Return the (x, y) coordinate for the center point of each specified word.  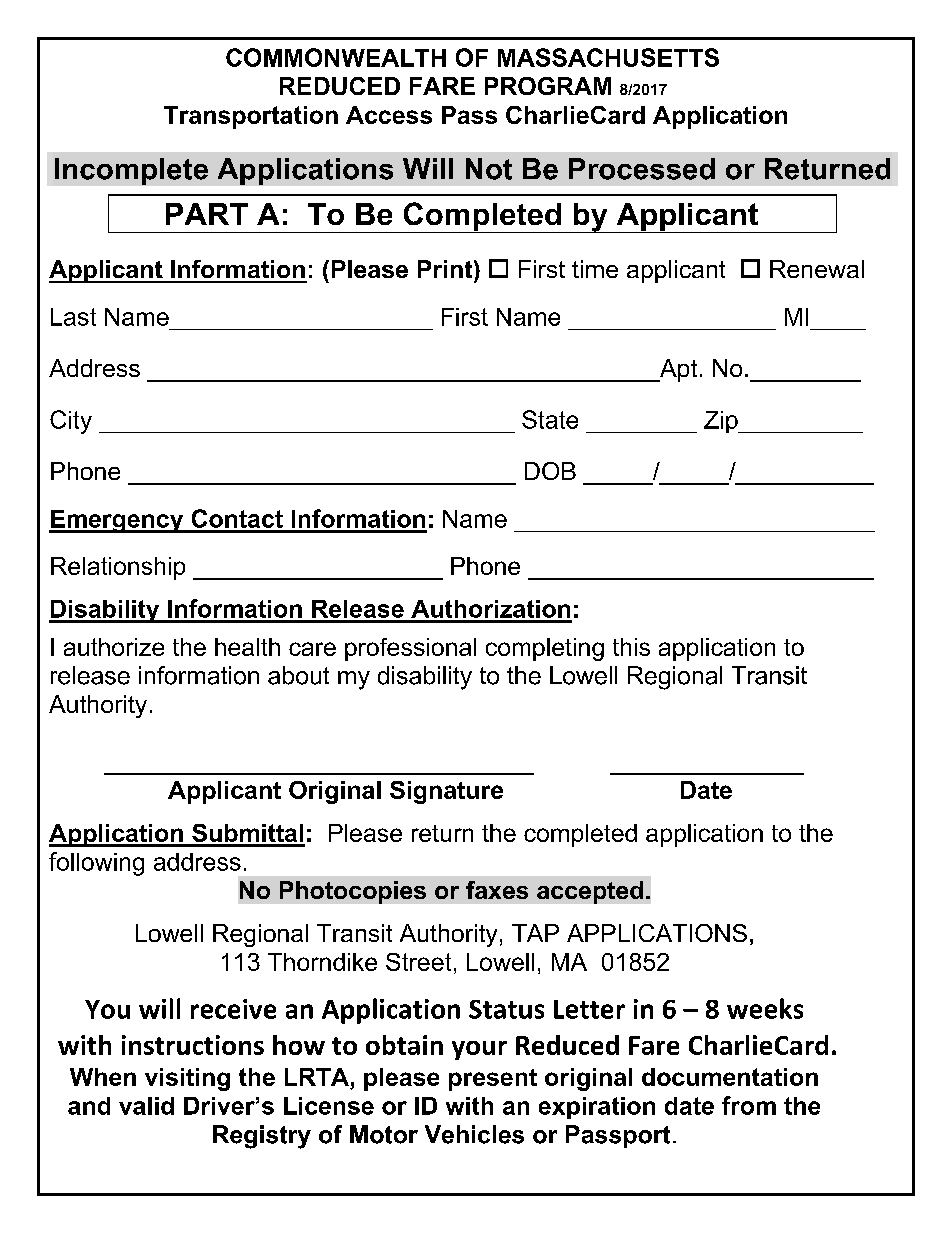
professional (410, 649)
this (631, 647)
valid (146, 1106)
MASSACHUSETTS (608, 57)
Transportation (251, 117)
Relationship (118, 568)
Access (389, 115)
